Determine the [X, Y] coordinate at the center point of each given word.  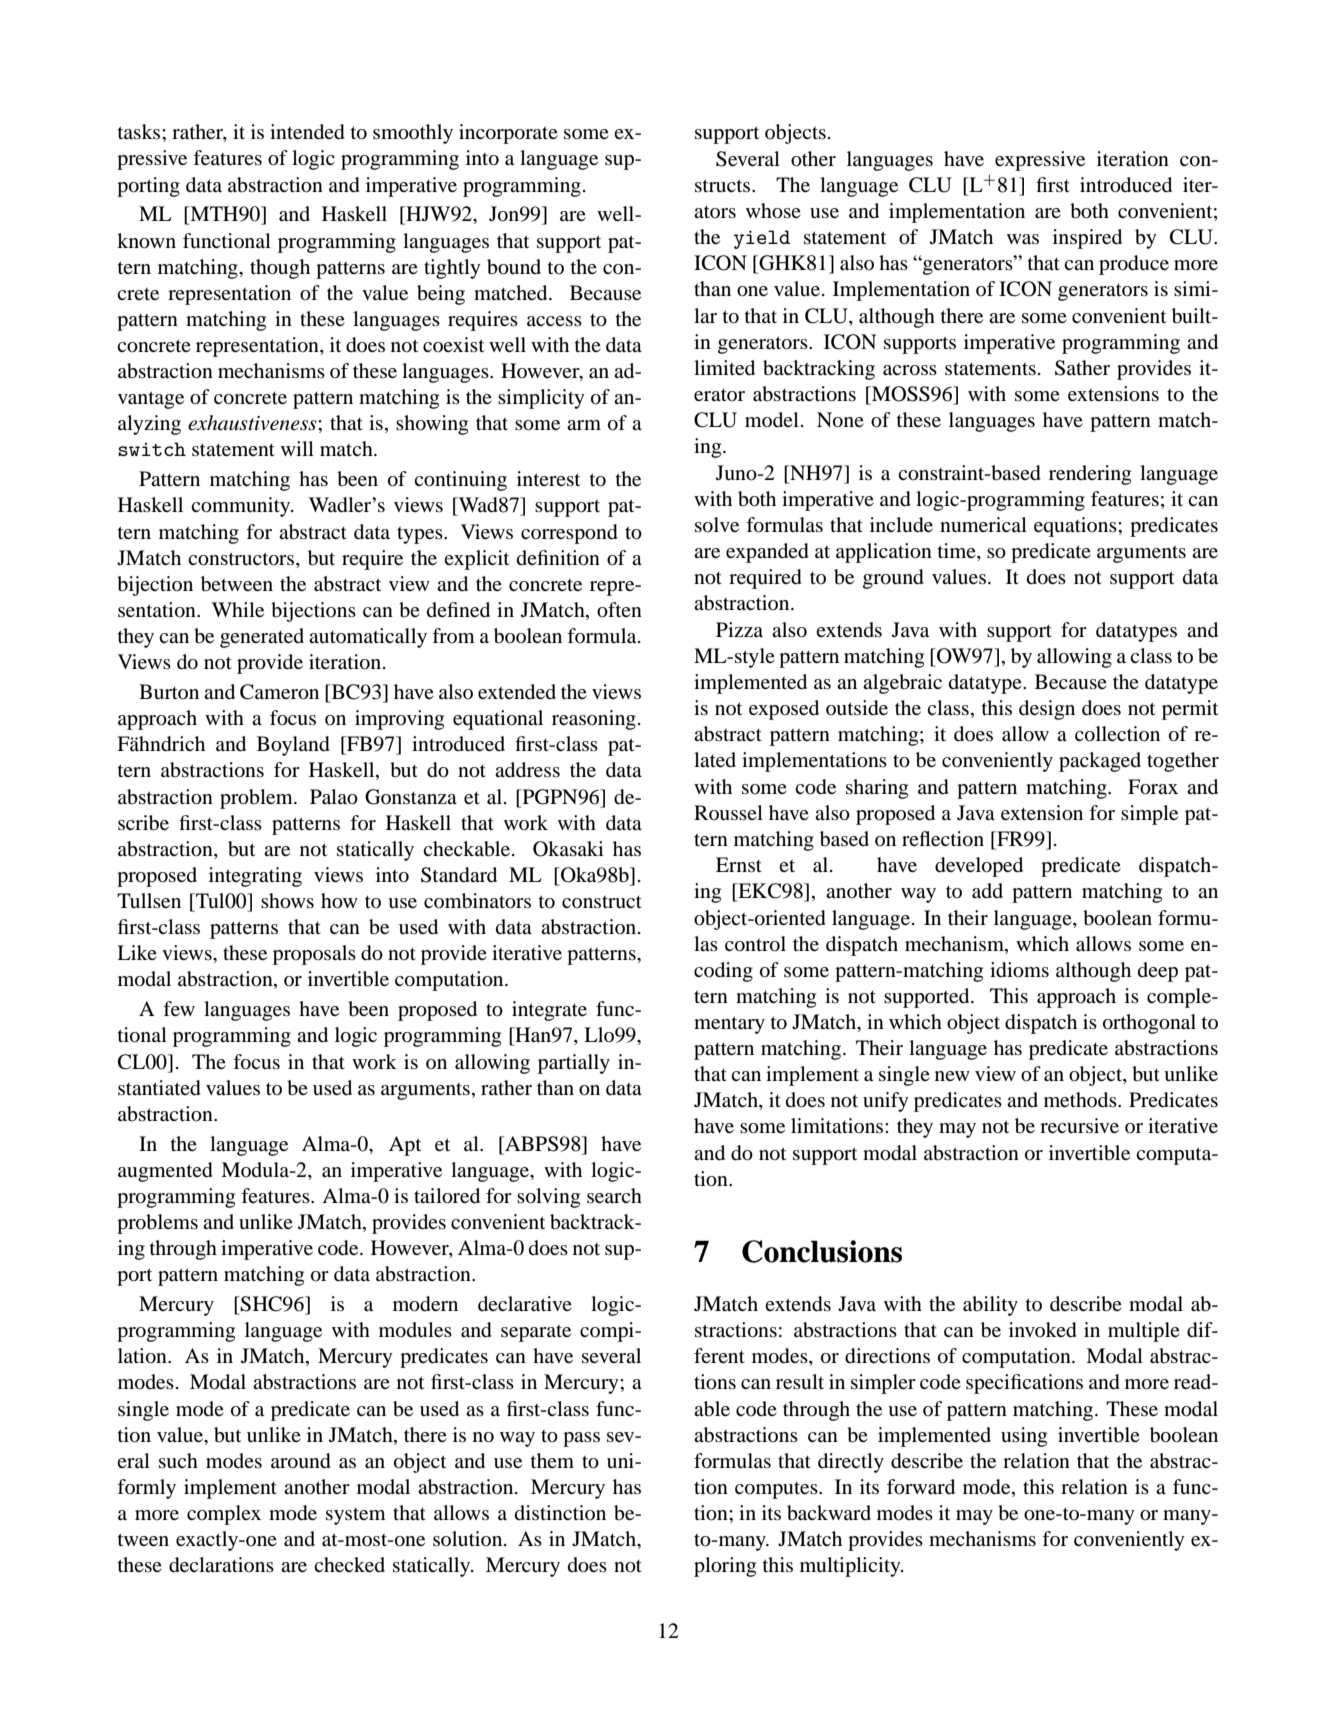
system [356, 1516]
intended [307, 132]
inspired [1087, 239]
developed [979, 867]
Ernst [739, 864]
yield [762, 239]
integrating [255, 877]
